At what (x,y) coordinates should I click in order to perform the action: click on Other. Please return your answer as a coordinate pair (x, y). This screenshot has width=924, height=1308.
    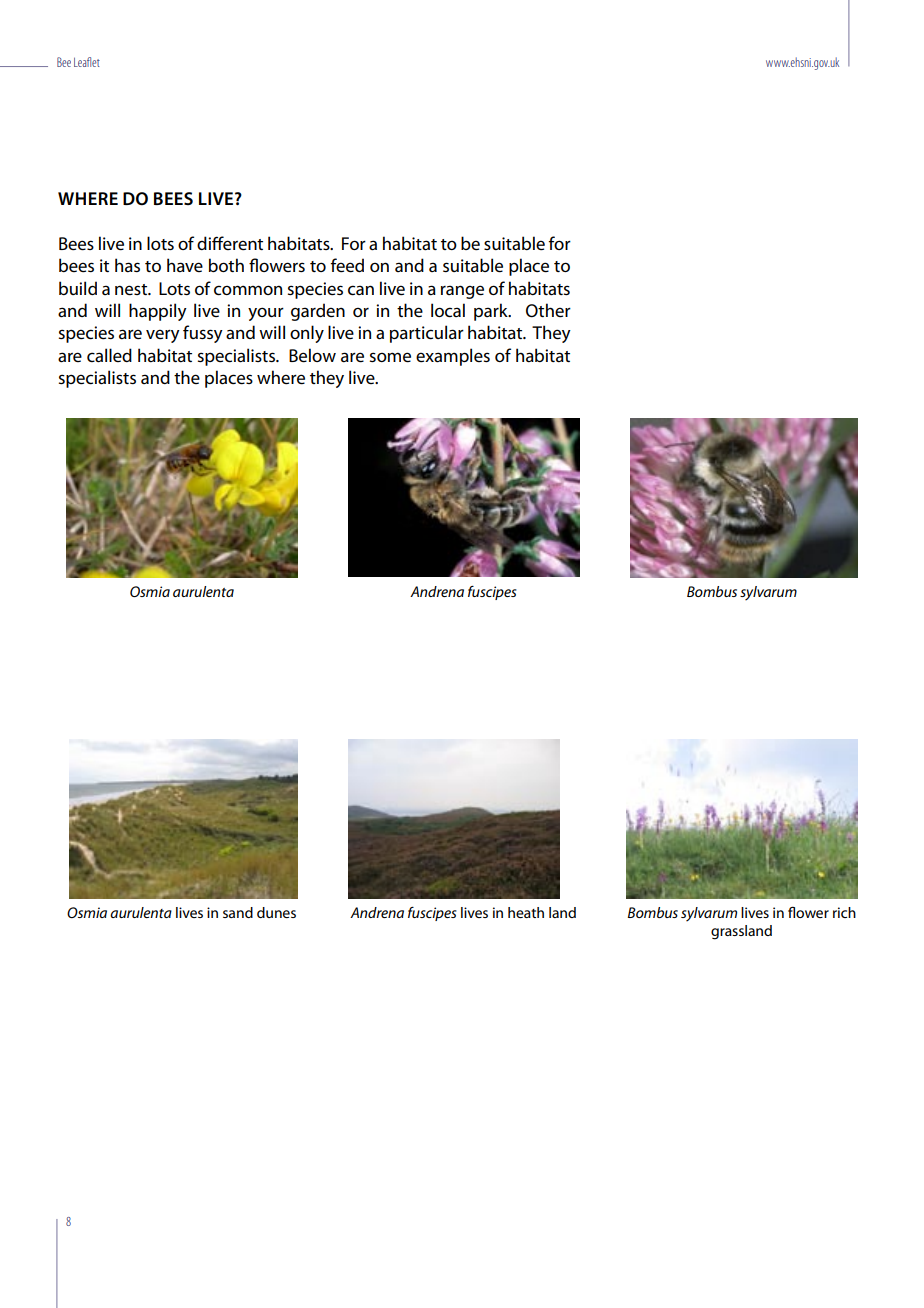
    Looking at the image, I should click on (548, 310).
